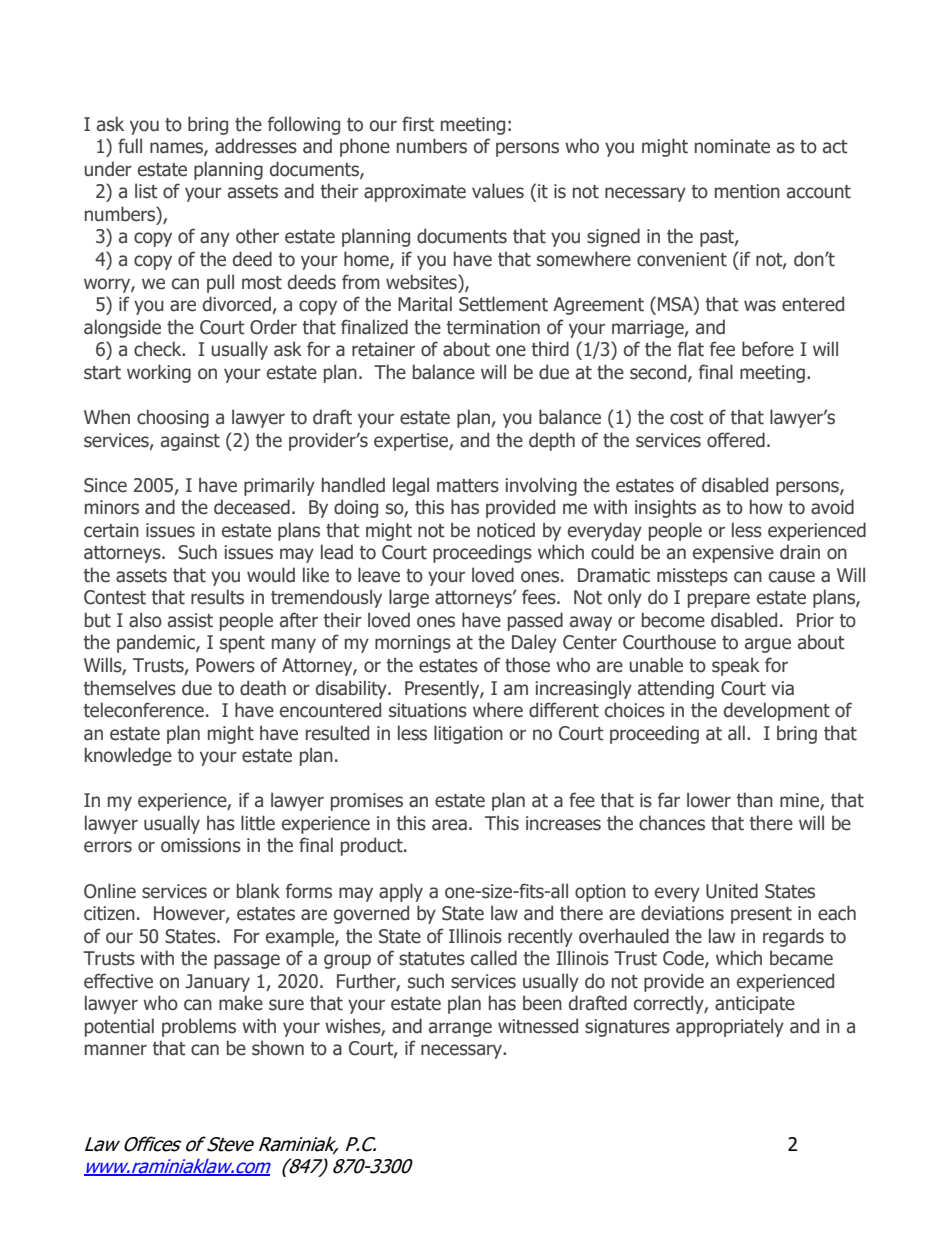 The image size is (952, 1233). What do you see at coordinates (732, 146) in the document?
I see `nominate` at bounding box center [732, 146].
